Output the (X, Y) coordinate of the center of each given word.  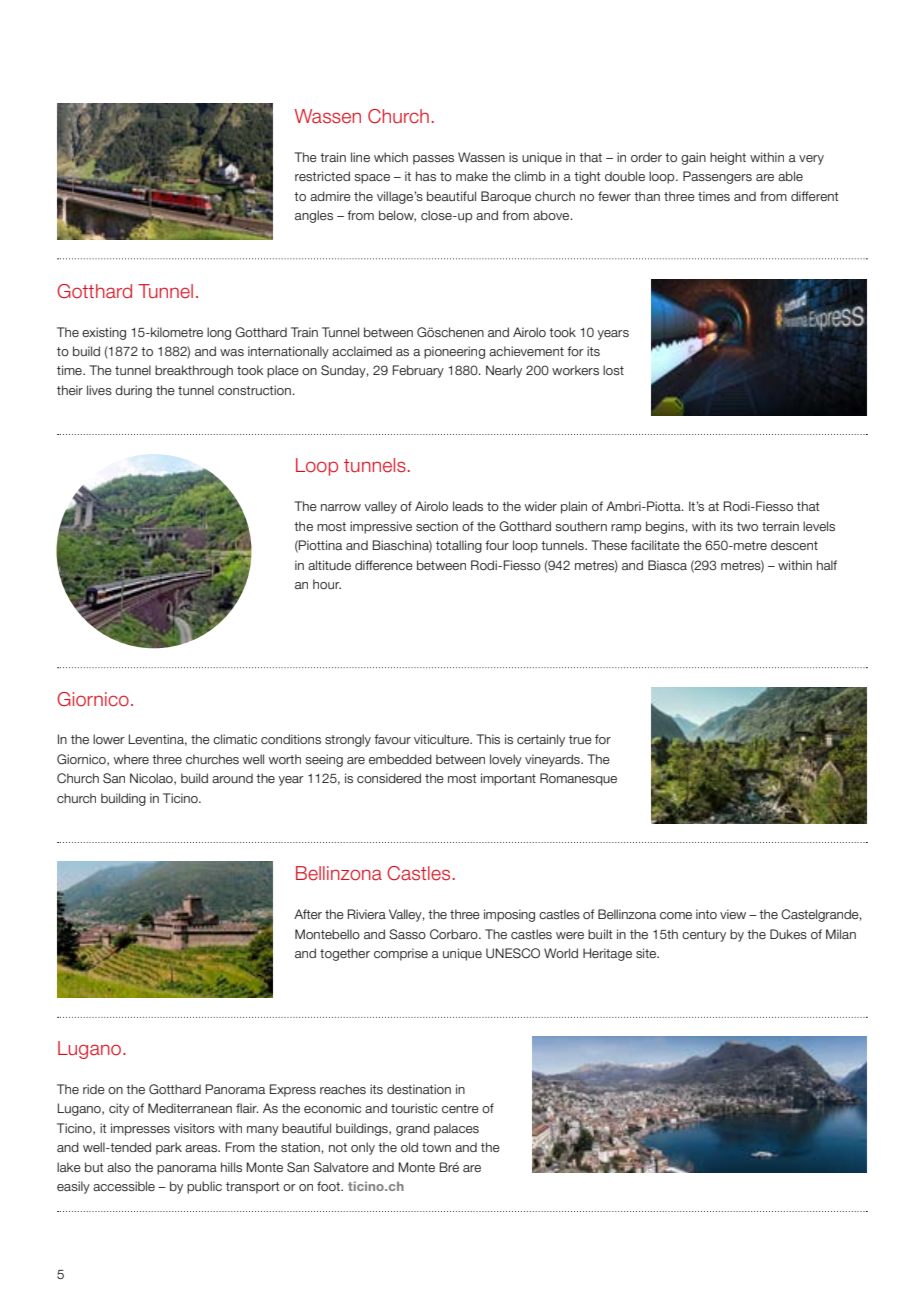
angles (314, 216)
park (169, 1148)
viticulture (443, 739)
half (827, 565)
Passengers (717, 177)
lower (109, 739)
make (472, 176)
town (436, 1147)
